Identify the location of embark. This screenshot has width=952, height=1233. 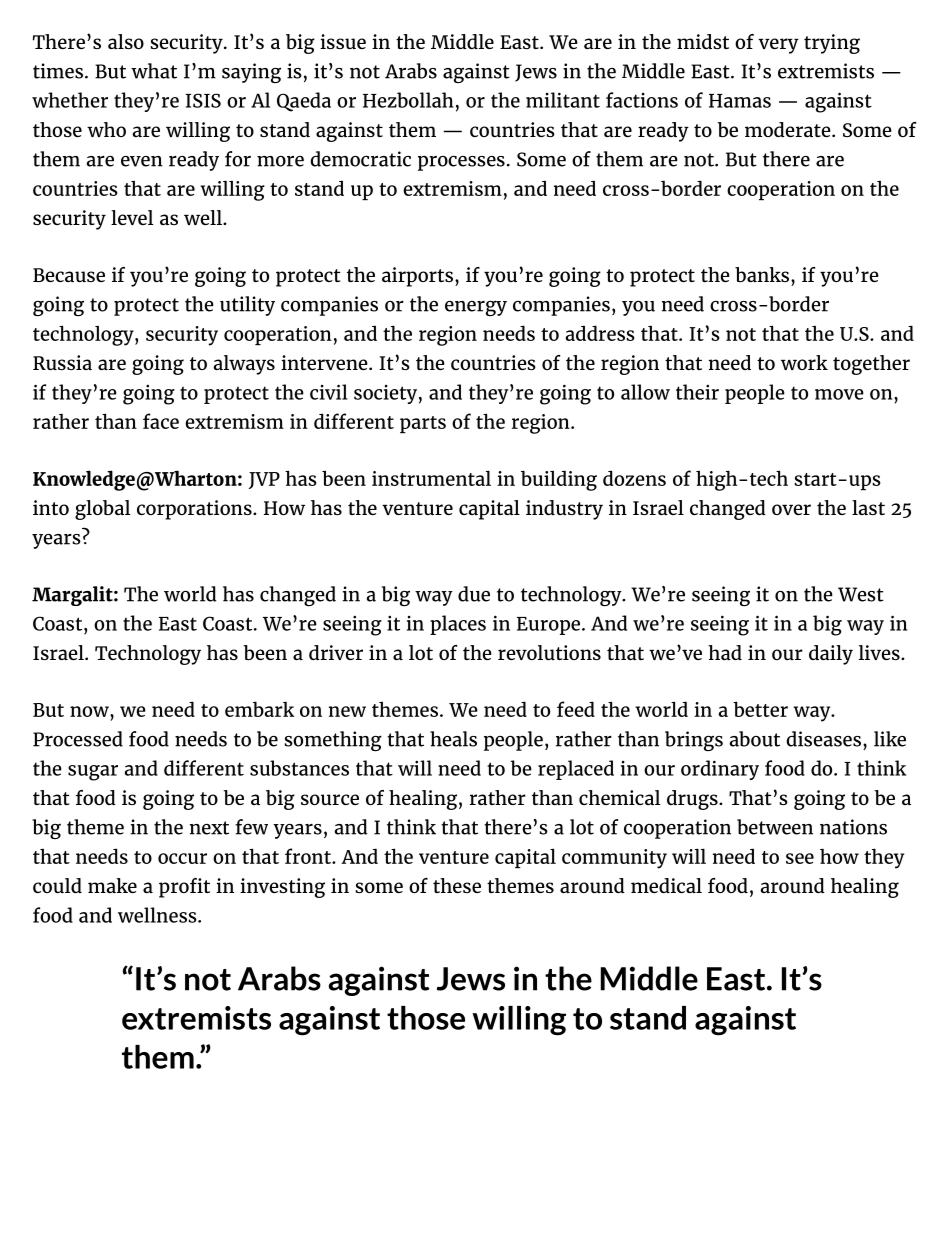
(260, 709).
